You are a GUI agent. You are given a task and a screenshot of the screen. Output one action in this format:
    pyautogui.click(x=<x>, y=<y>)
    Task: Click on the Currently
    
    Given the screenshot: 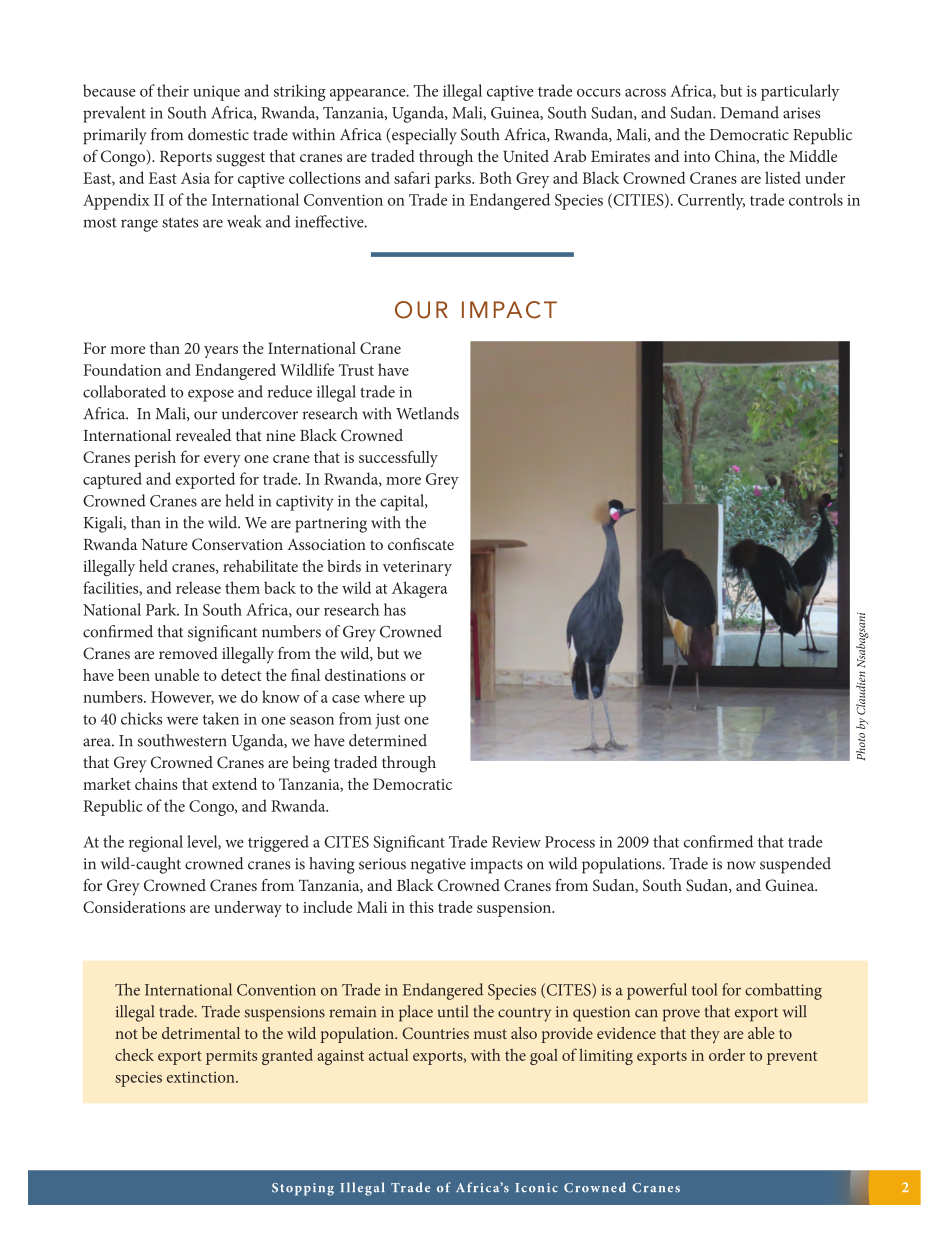 What is the action you would take?
    pyautogui.click(x=711, y=201)
